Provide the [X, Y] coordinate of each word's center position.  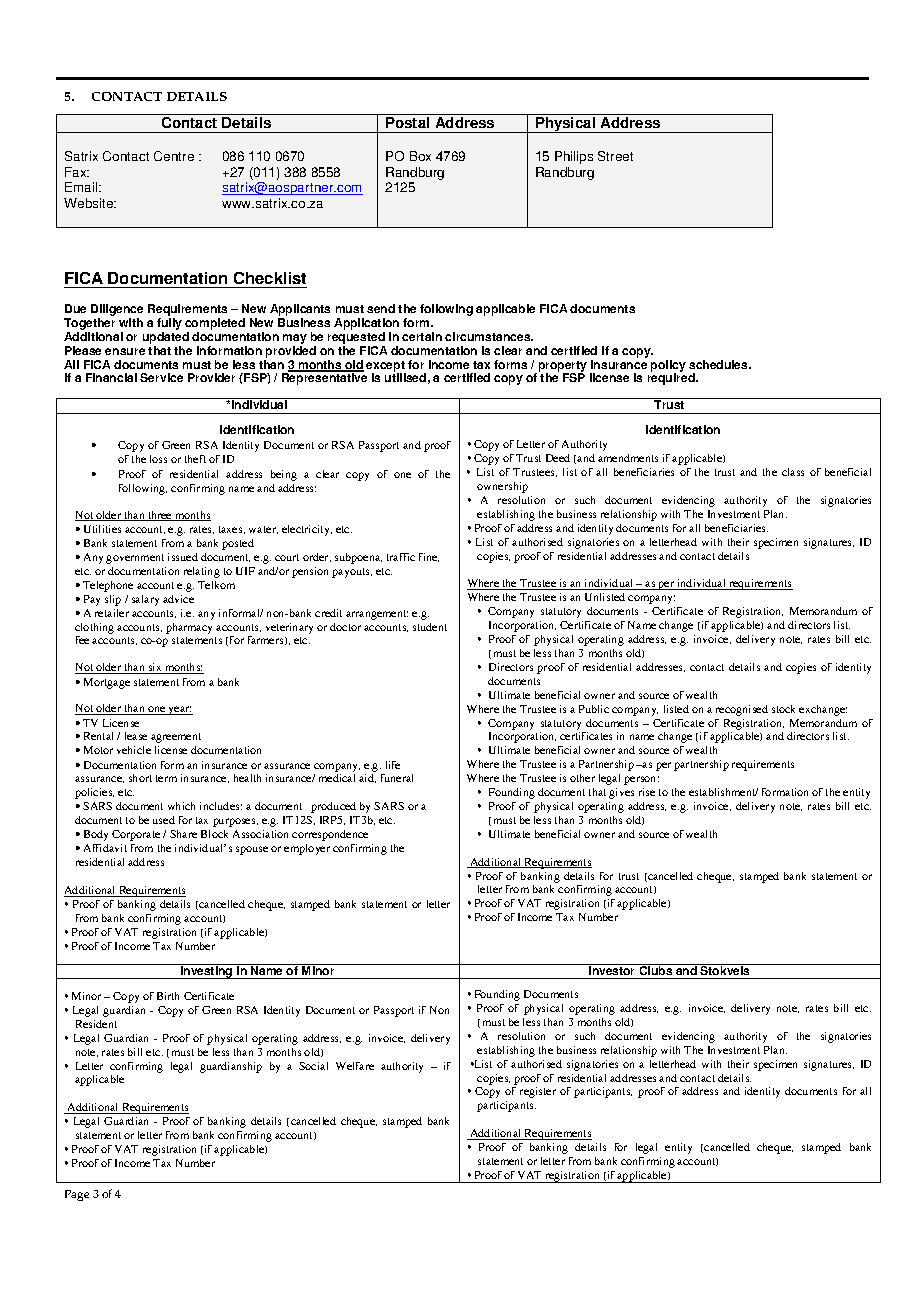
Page [77, 1195]
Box [420, 156]
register [538, 1092]
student [430, 627]
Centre [174, 156]
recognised [742, 710]
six [155, 668]
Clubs [656, 969]
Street [615, 156]
